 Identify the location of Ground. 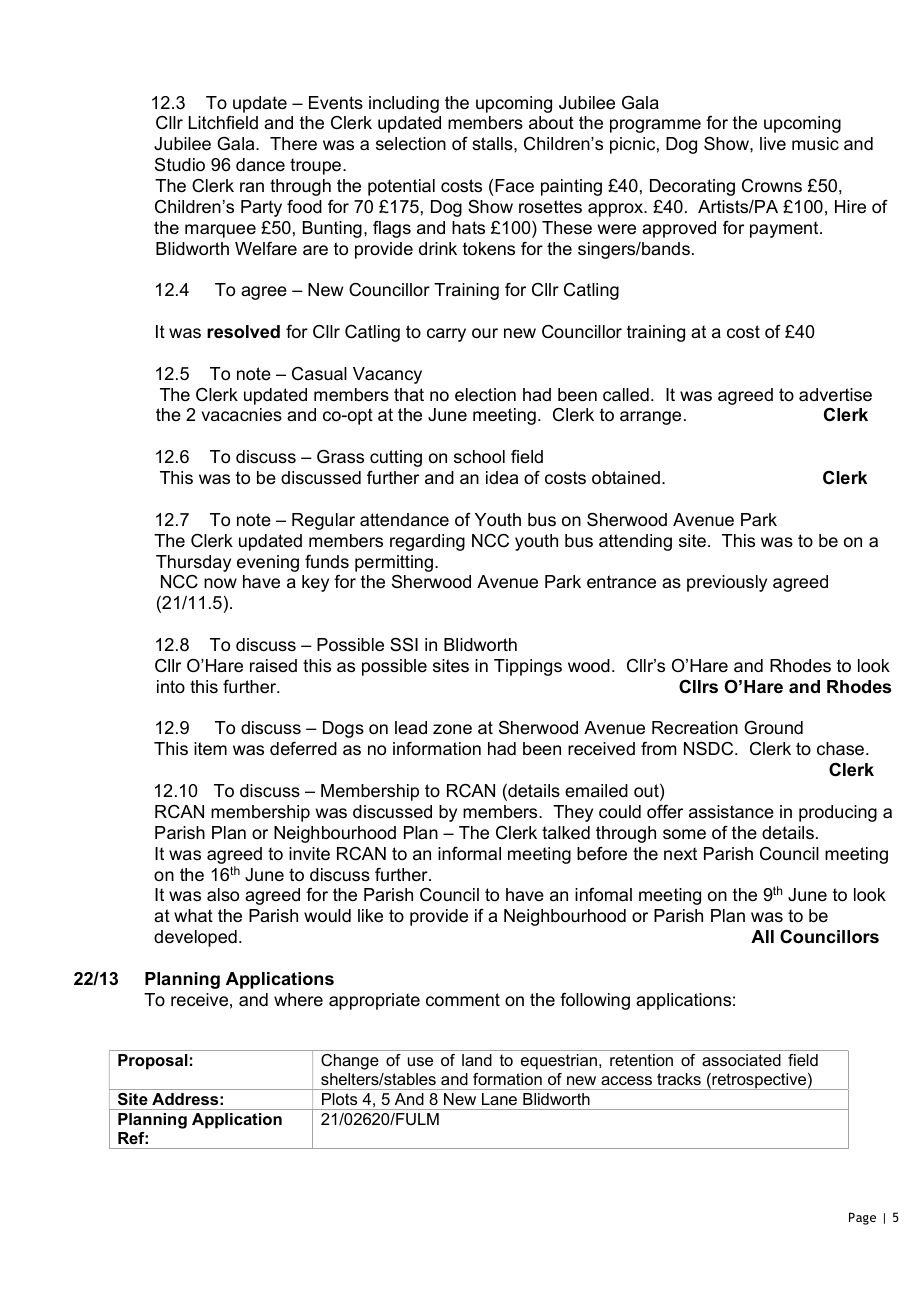
(773, 728).
